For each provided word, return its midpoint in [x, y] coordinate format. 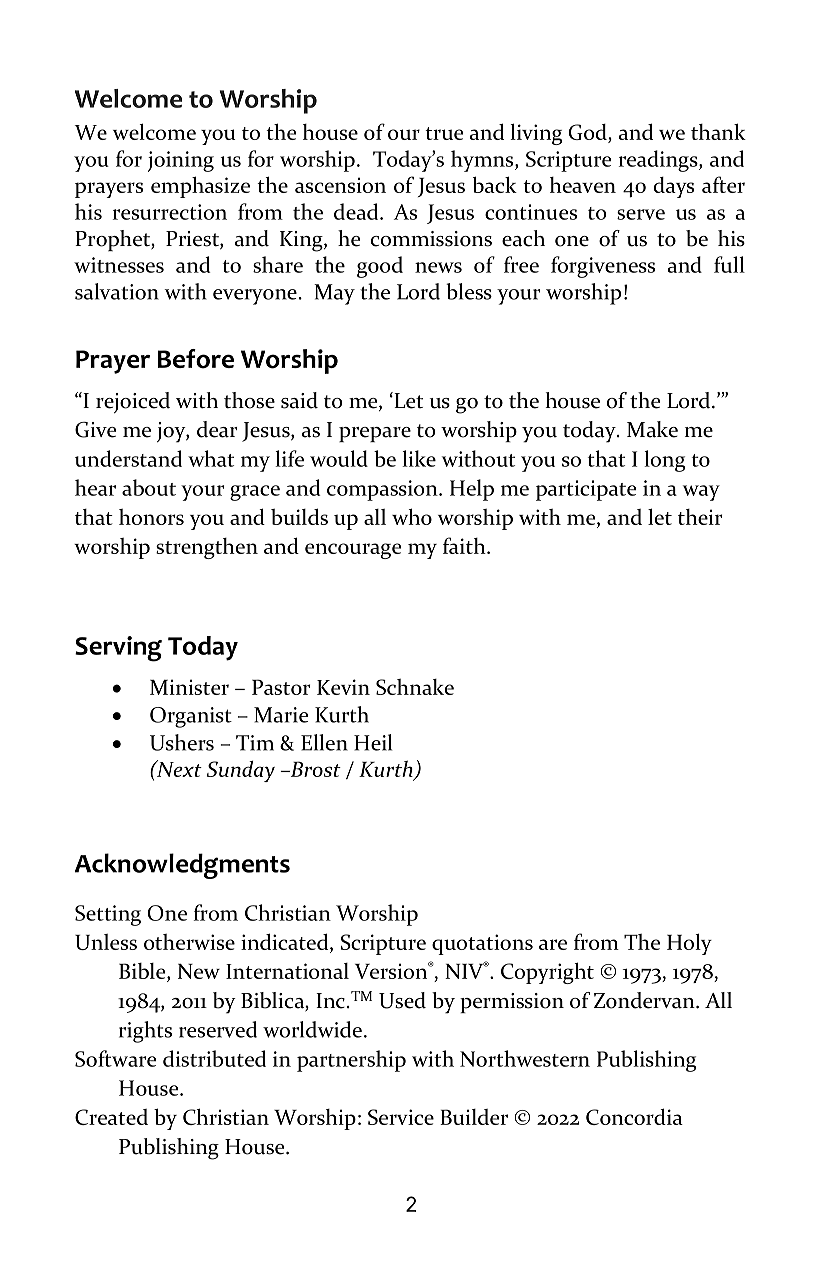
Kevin [343, 687]
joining [181, 161]
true [444, 133]
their [700, 517]
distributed [214, 1058]
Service [401, 1117]
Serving [118, 649]
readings [659, 161]
